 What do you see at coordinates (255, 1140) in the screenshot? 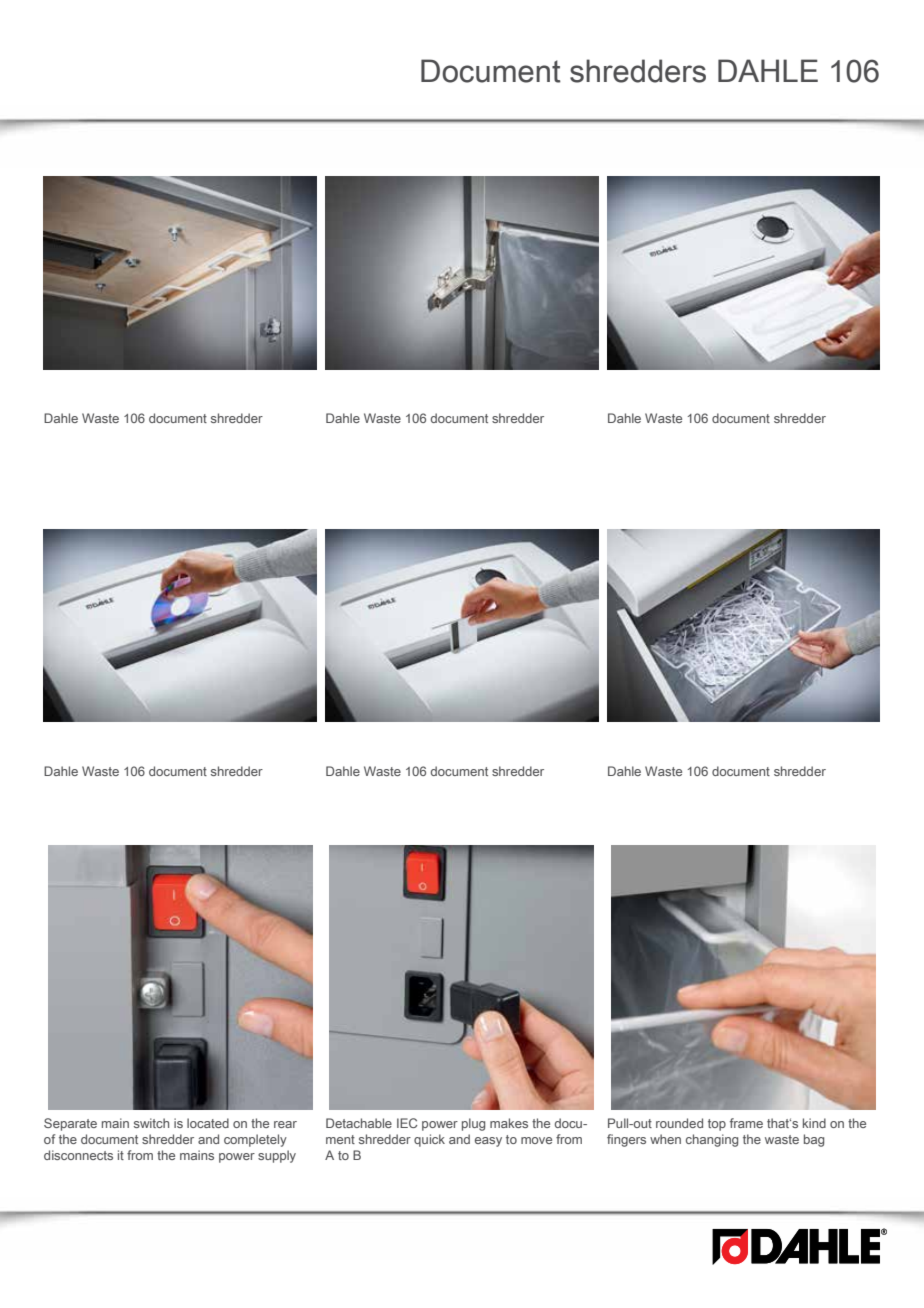
I see `completely` at bounding box center [255, 1140].
